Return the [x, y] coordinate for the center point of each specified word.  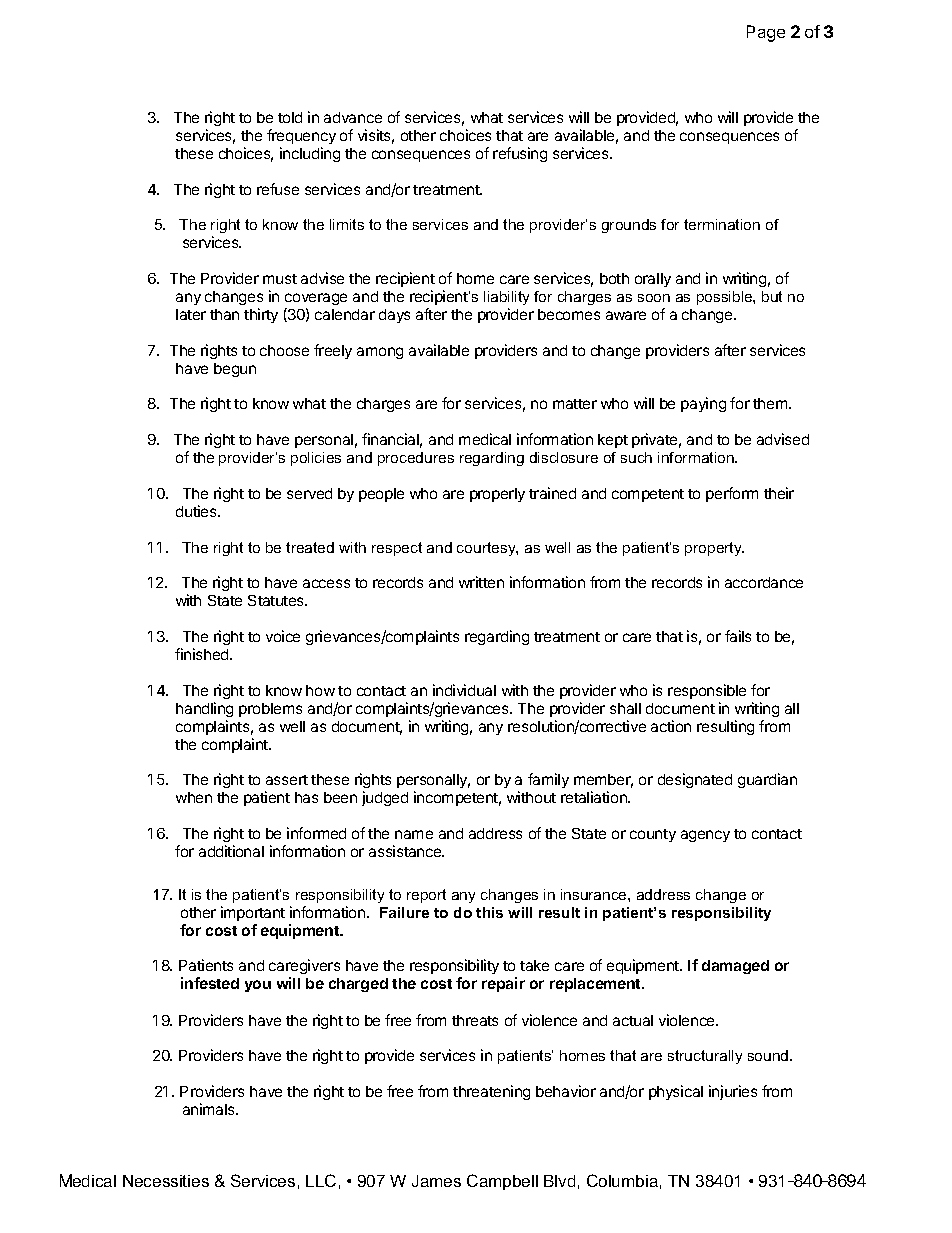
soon [654, 298]
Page [766, 33]
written [481, 582]
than [224, 314]
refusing [520, 154]
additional [231, 851]
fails [738, 636]
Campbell [502, 1182]
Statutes [277, 600]
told [290, 117]
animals [210, 1109]
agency [705, 836]
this [489, 912]
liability [506, 298]
